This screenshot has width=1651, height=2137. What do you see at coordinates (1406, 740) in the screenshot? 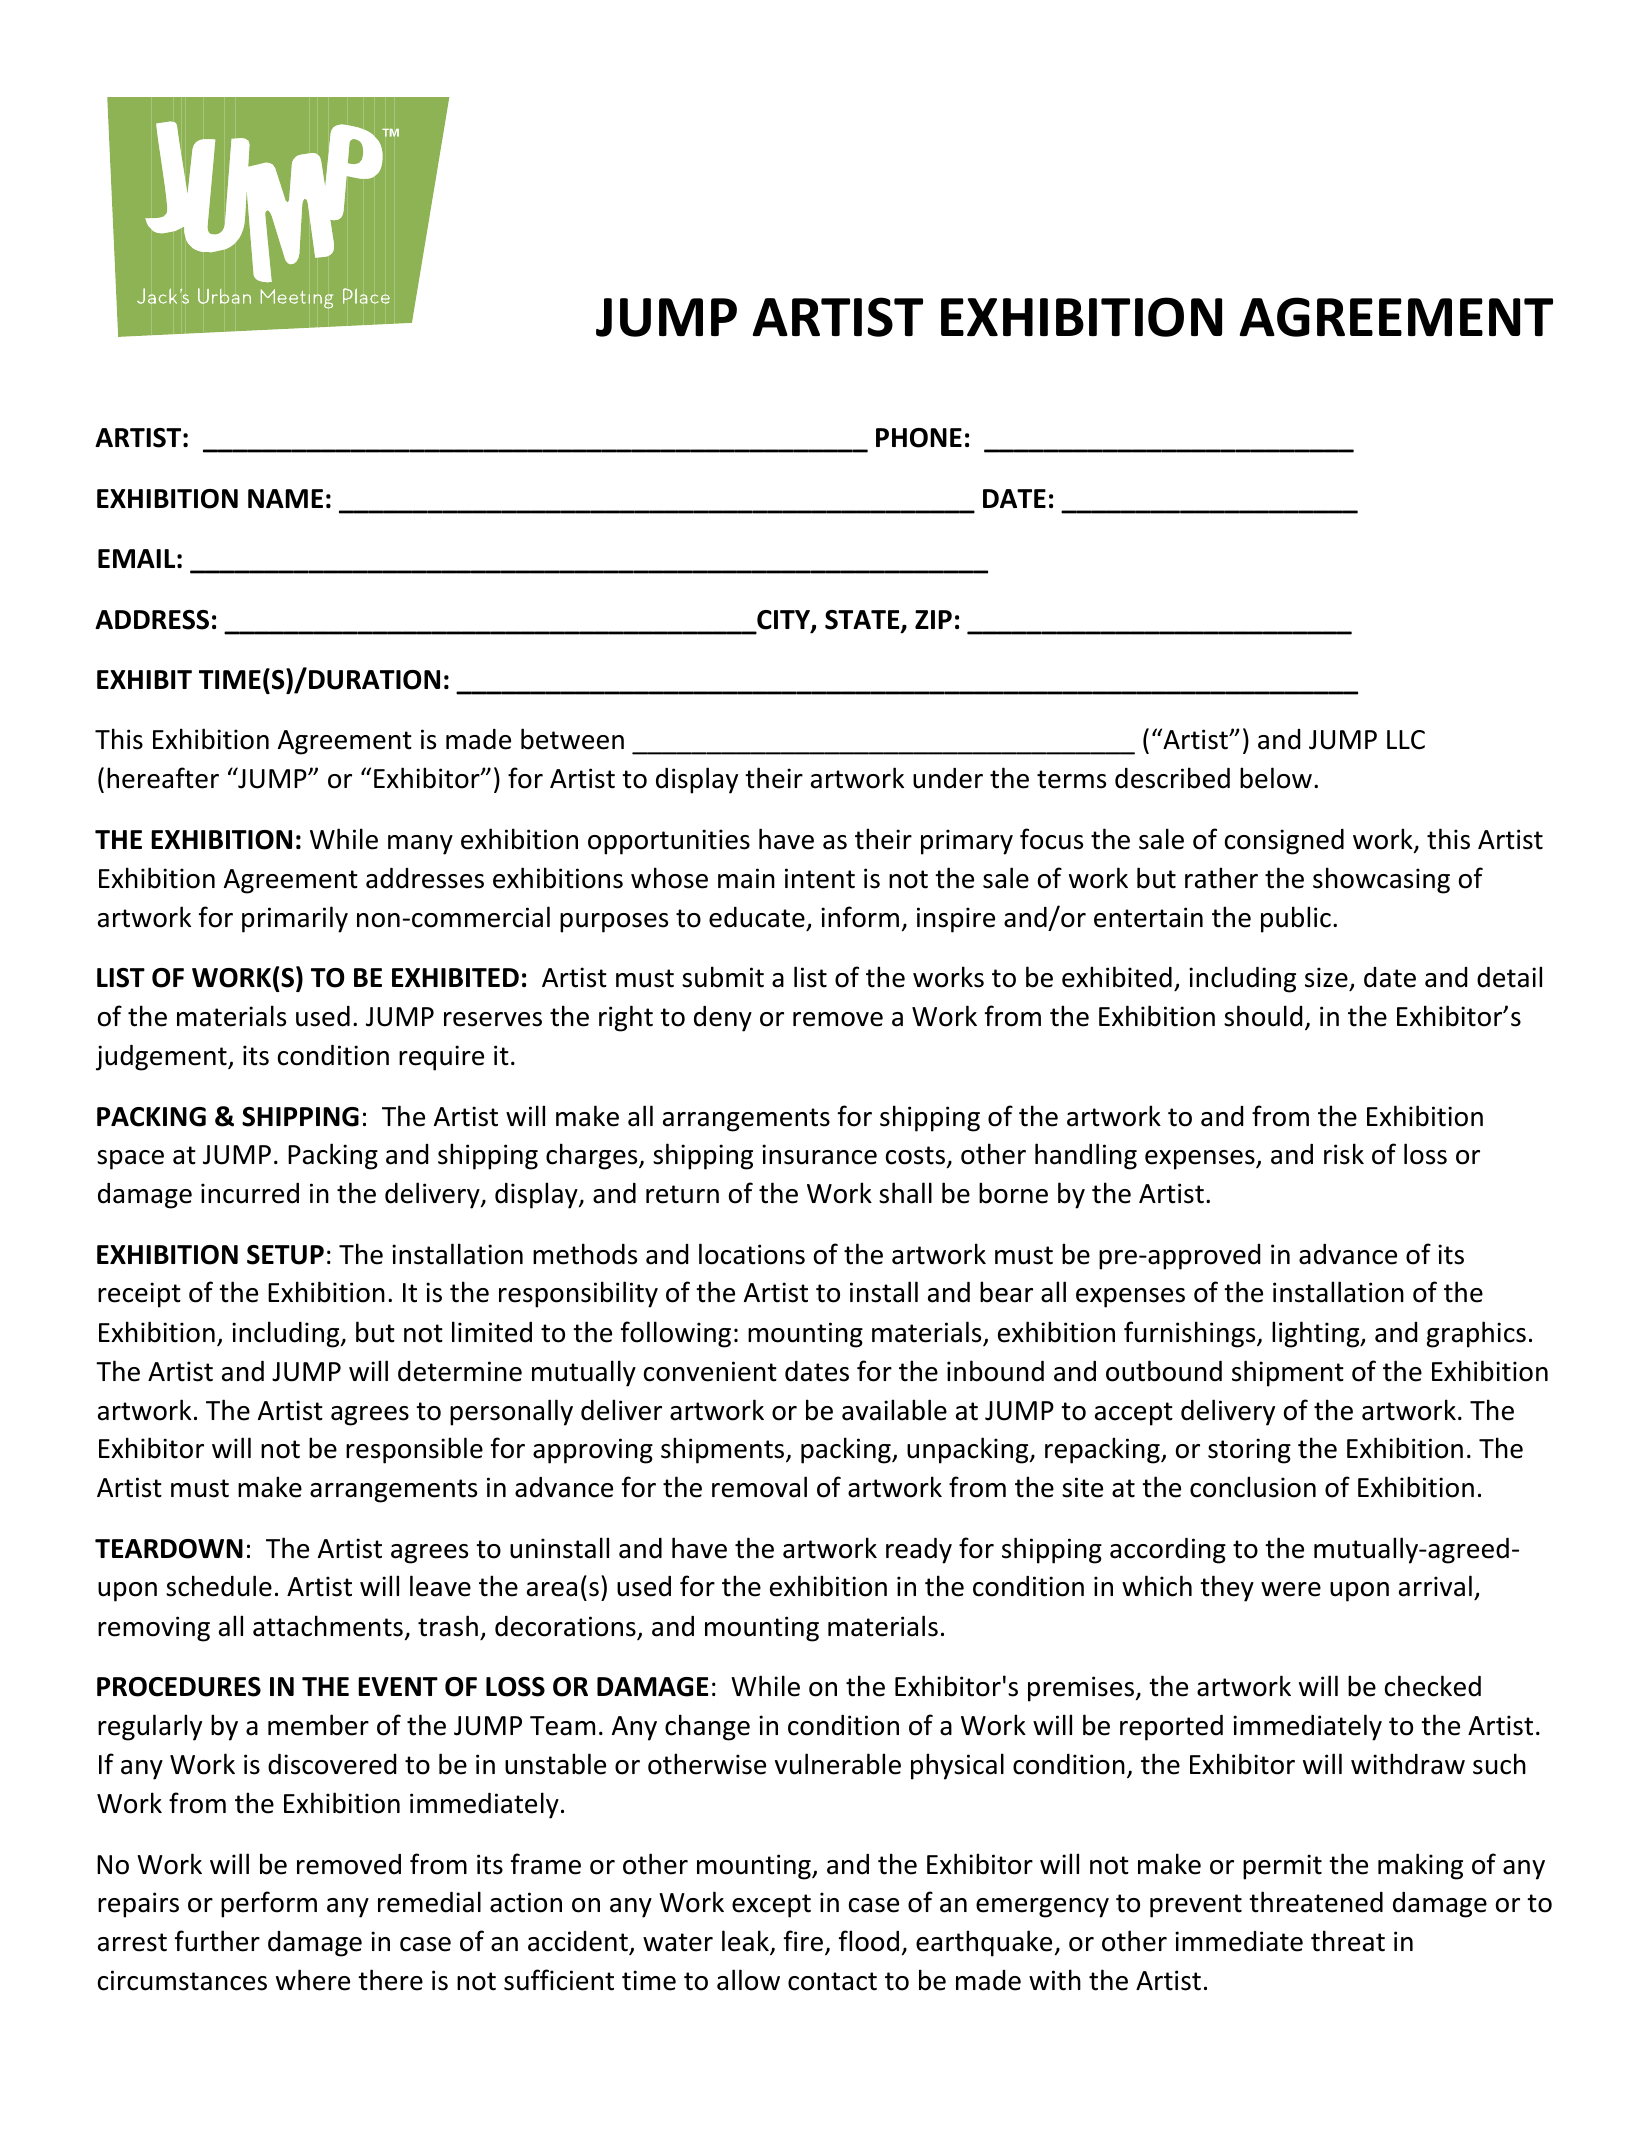
I see `LLC` at bounding box center [1406, 740].
